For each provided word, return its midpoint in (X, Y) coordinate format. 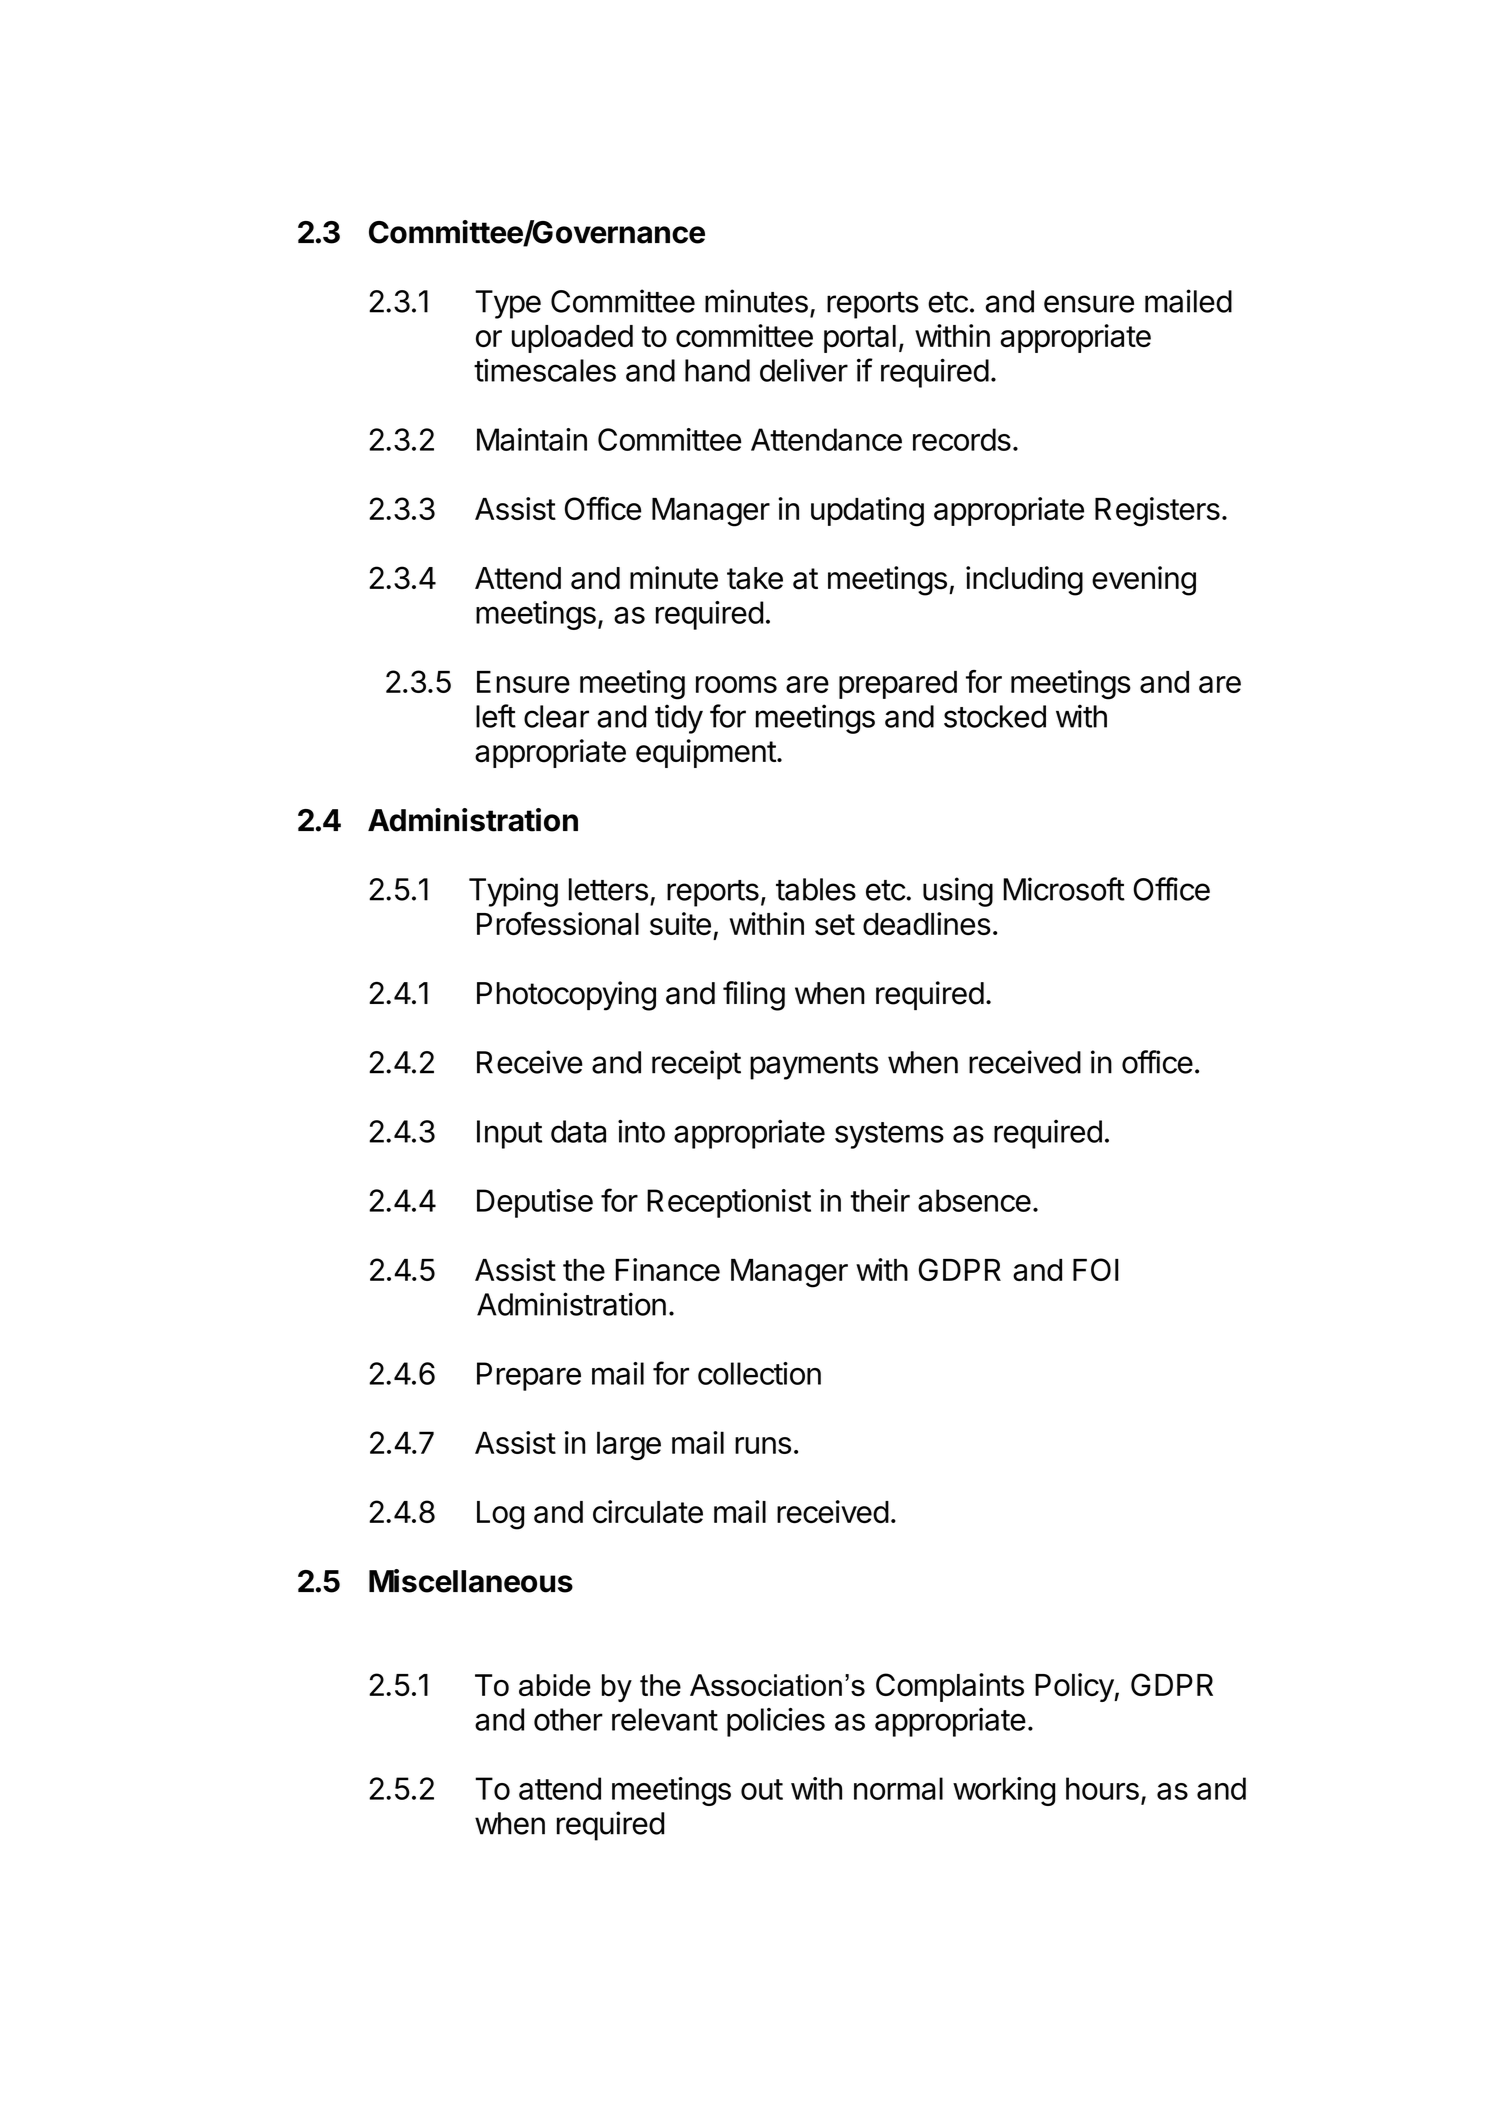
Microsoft (1064, 889)
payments (814, 1066)
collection (759, 1373)
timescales (545, 370)
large (629, 1445)
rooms (736, 684)
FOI (1096, 1269)
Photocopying (566, 996)
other (568, 1719)
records (962, 439)
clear (556, 716)
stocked (995, 716)
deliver (804, 370)
